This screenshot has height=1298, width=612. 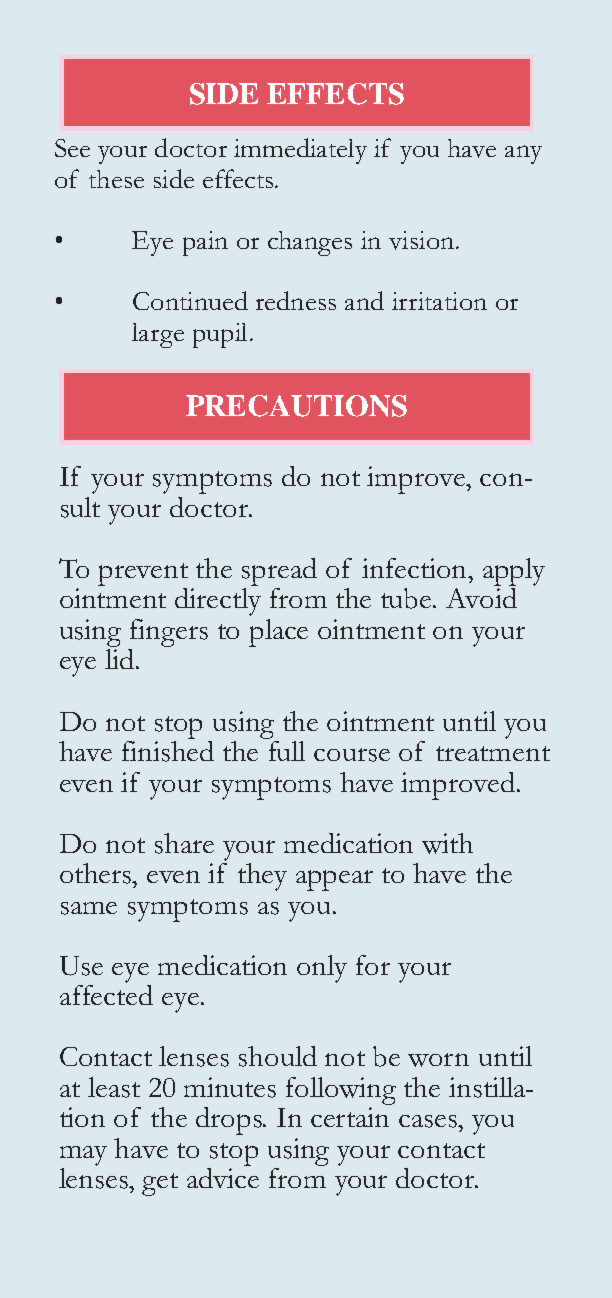 I want to click on certain, so click(x=350, y=1117).
